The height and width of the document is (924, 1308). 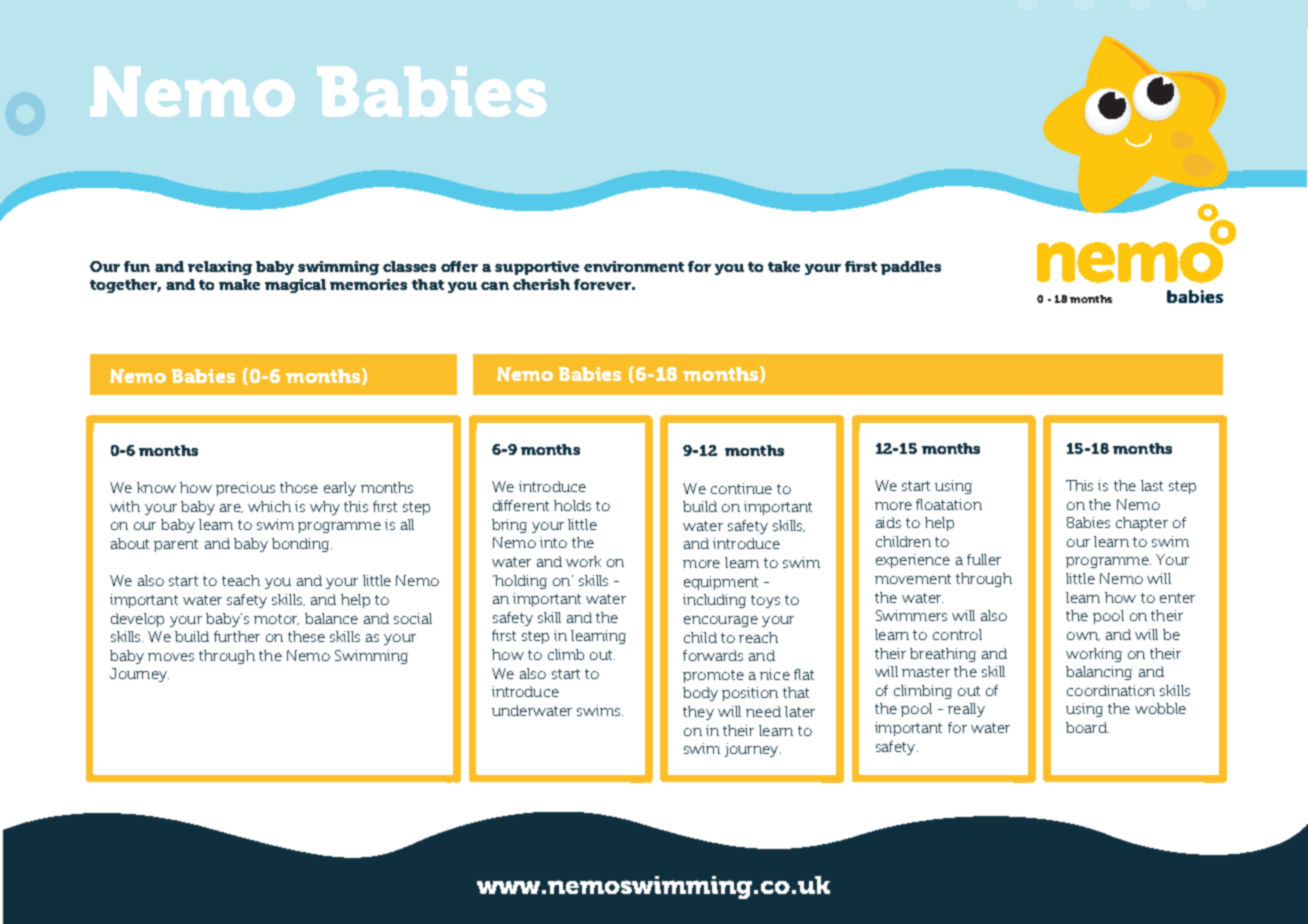 What do you see at coordinates (949, 504) in the document?
I see `floatation` at bounding box center [949, 504].
